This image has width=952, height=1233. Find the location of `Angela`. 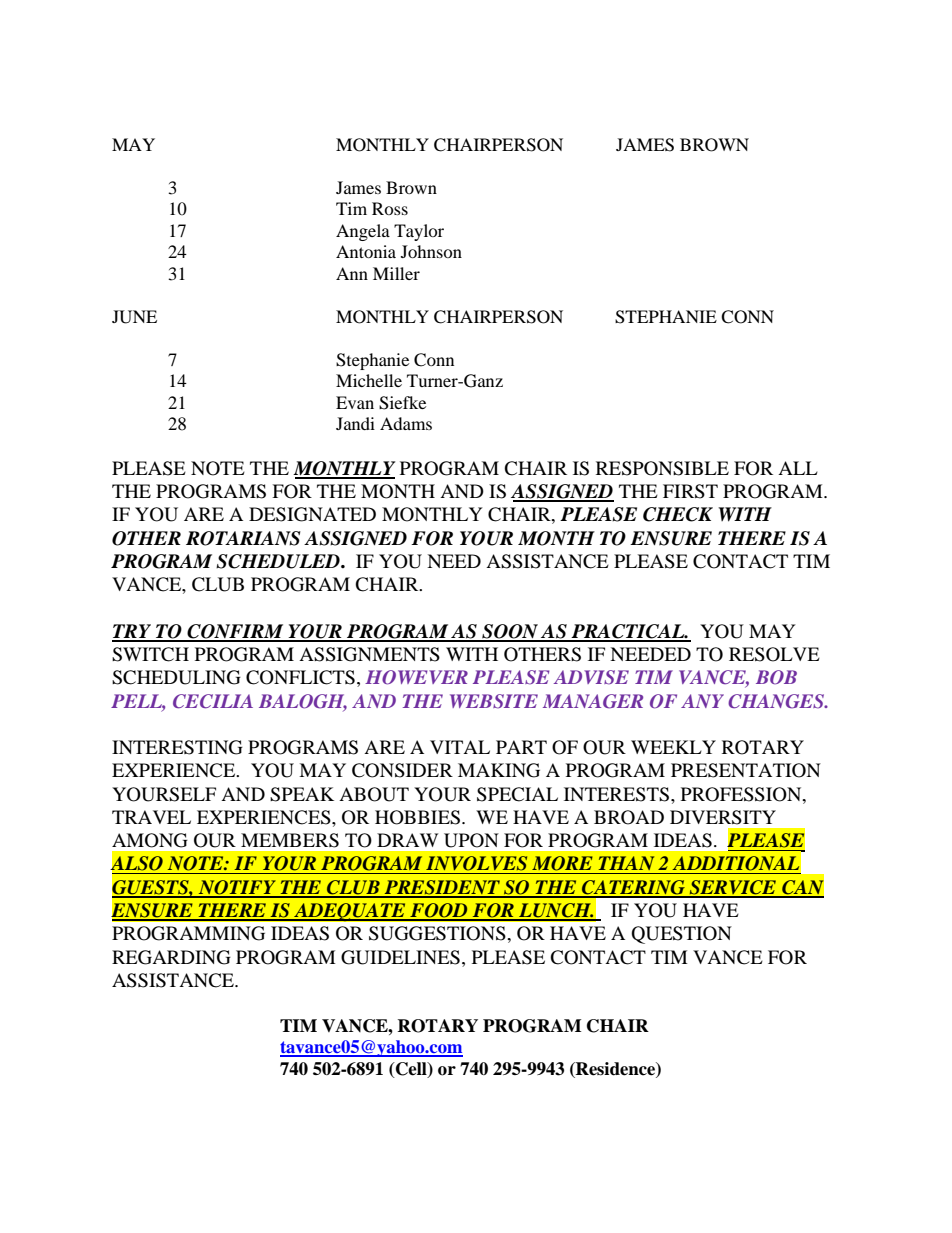

Angela is located at coordinates (363, 232).
